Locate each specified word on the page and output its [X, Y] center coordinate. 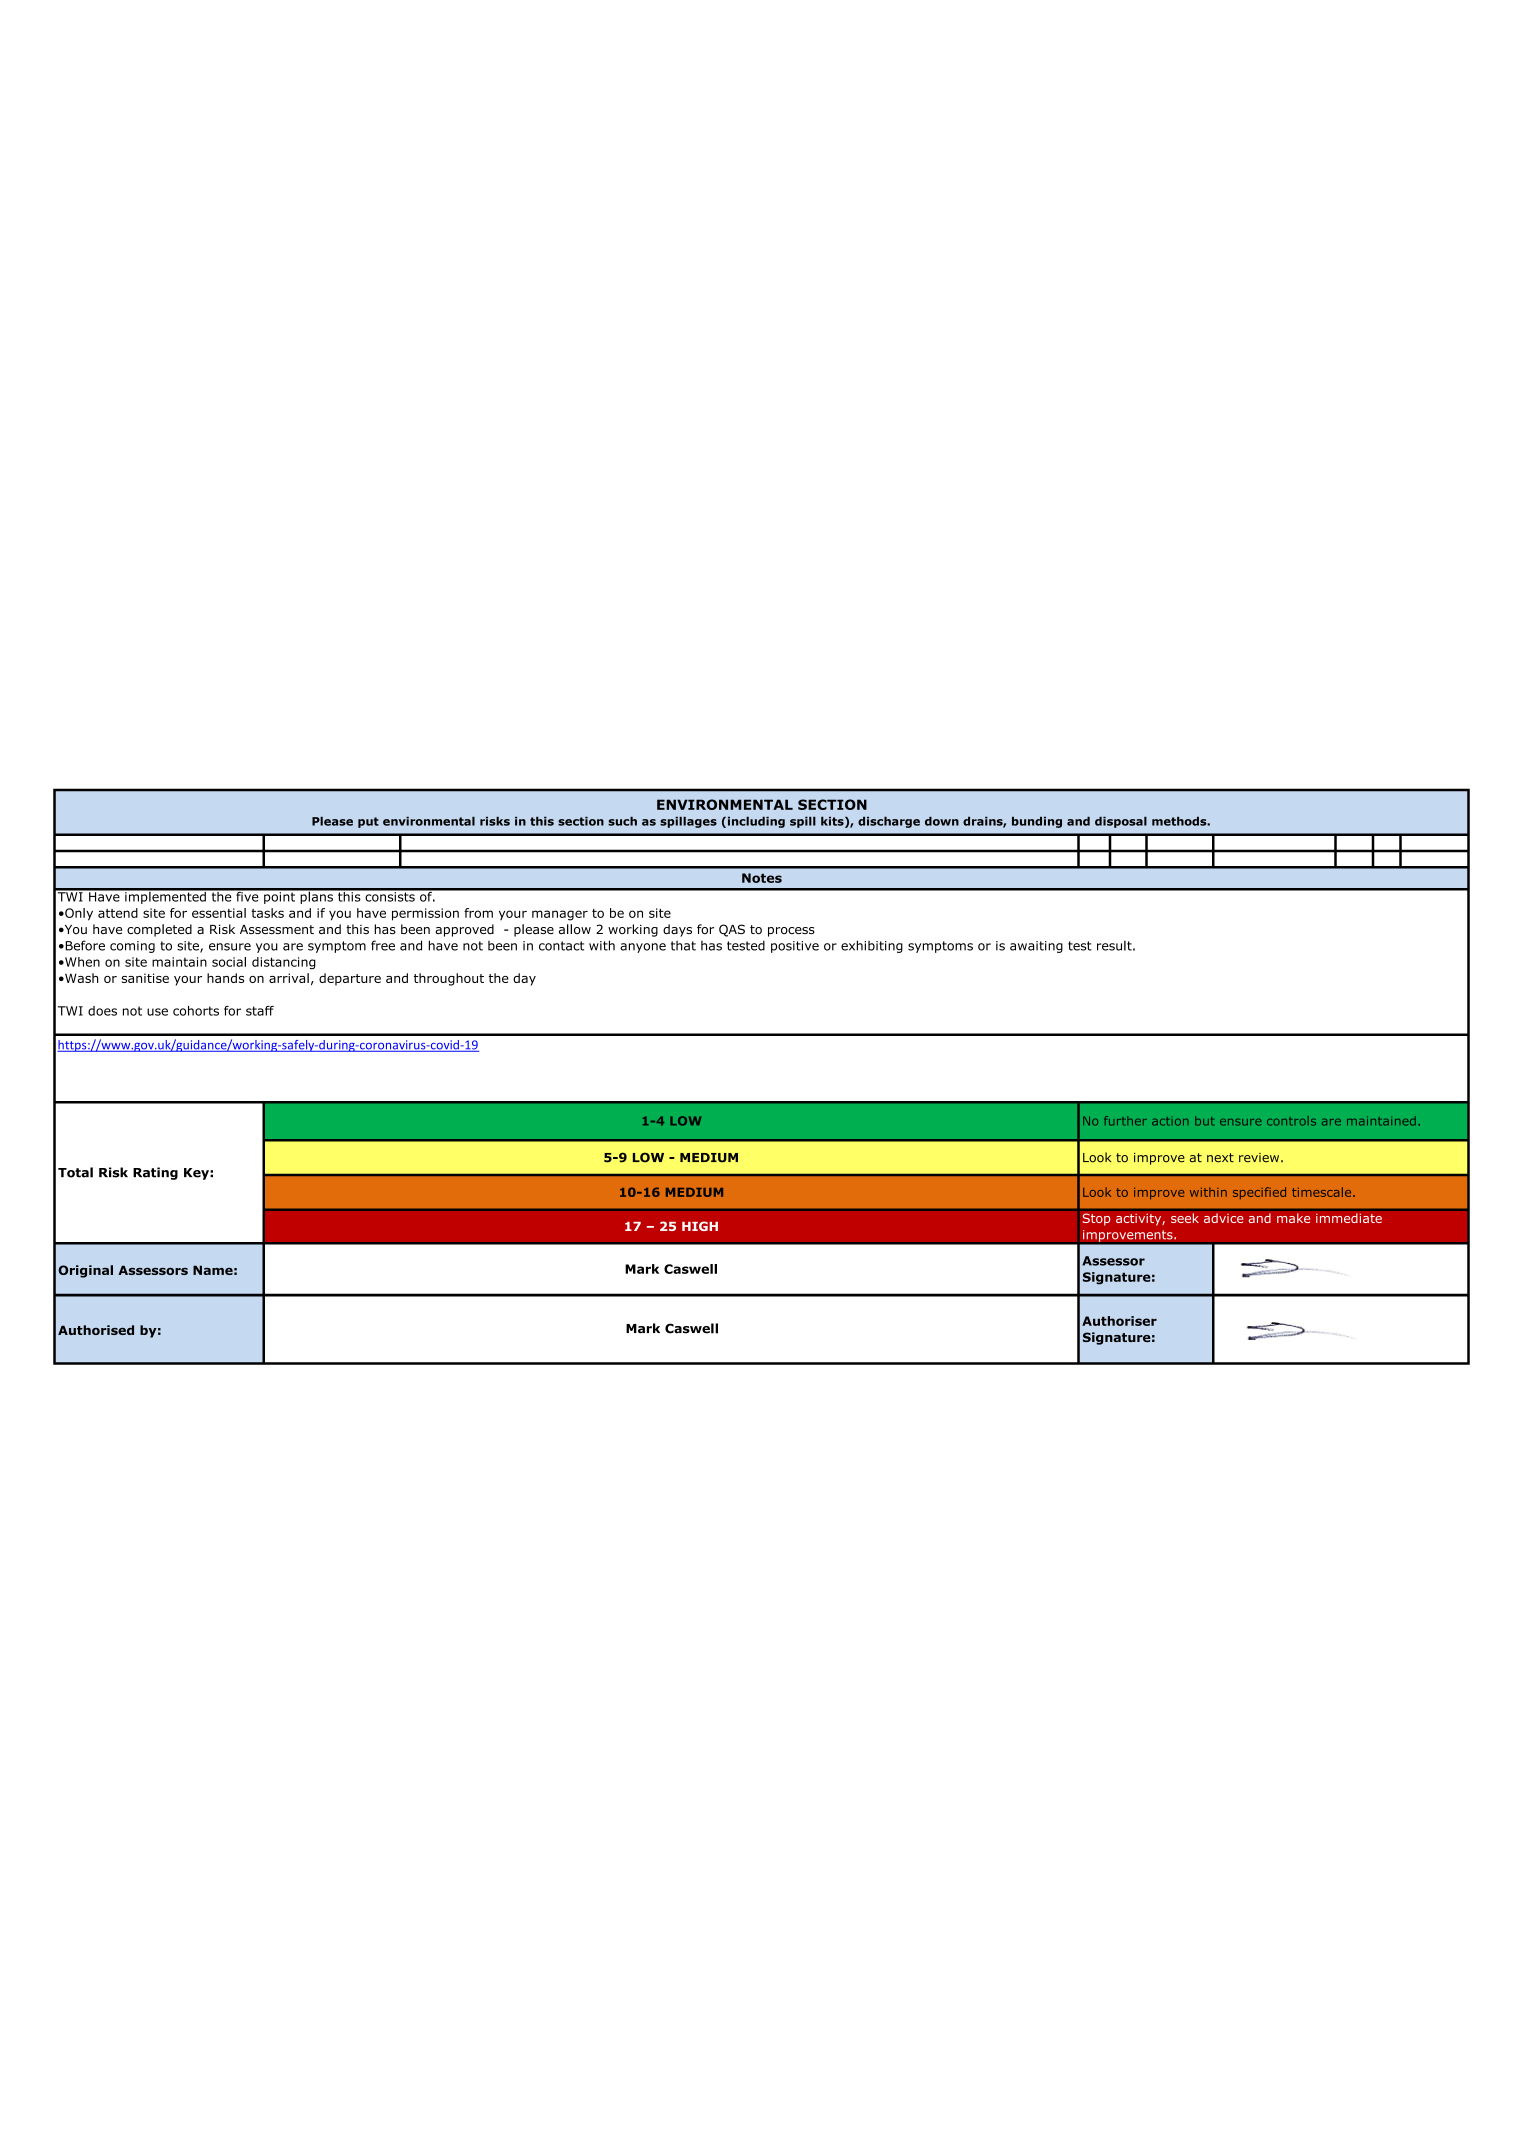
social [229, 962]
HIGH [700, 1226]
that [683, 946]
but [1204, 1121]
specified [1259, 1193]
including [755, 822]
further [1125, 1121]
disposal [1121, 822]
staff [260, 1011]
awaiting [1036, 947]
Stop [1096, 1219]
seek [1185, 1218]
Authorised [96, 1330]
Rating [155, 1173]
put [368, 822]
